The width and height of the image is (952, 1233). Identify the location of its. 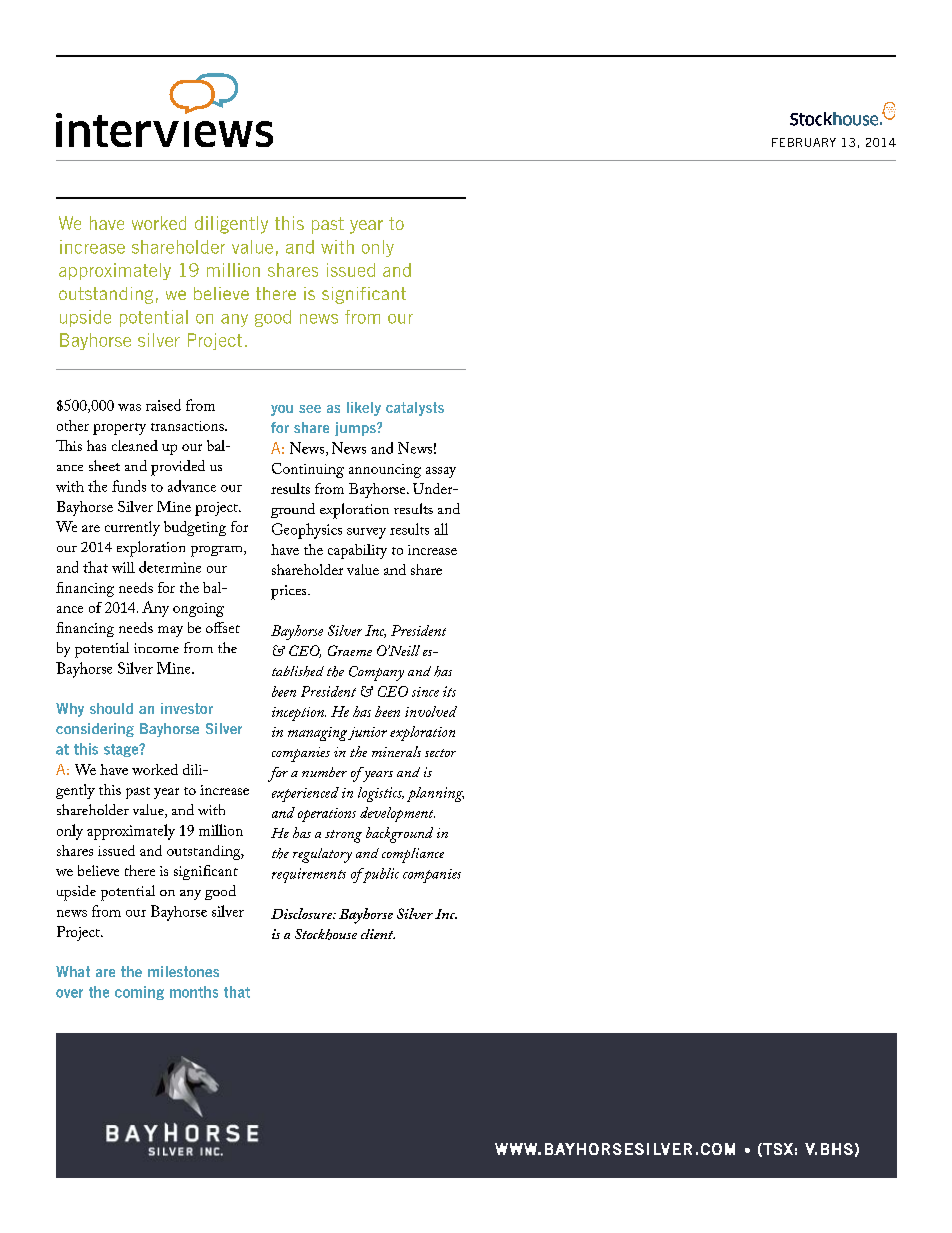
(449, 691).
